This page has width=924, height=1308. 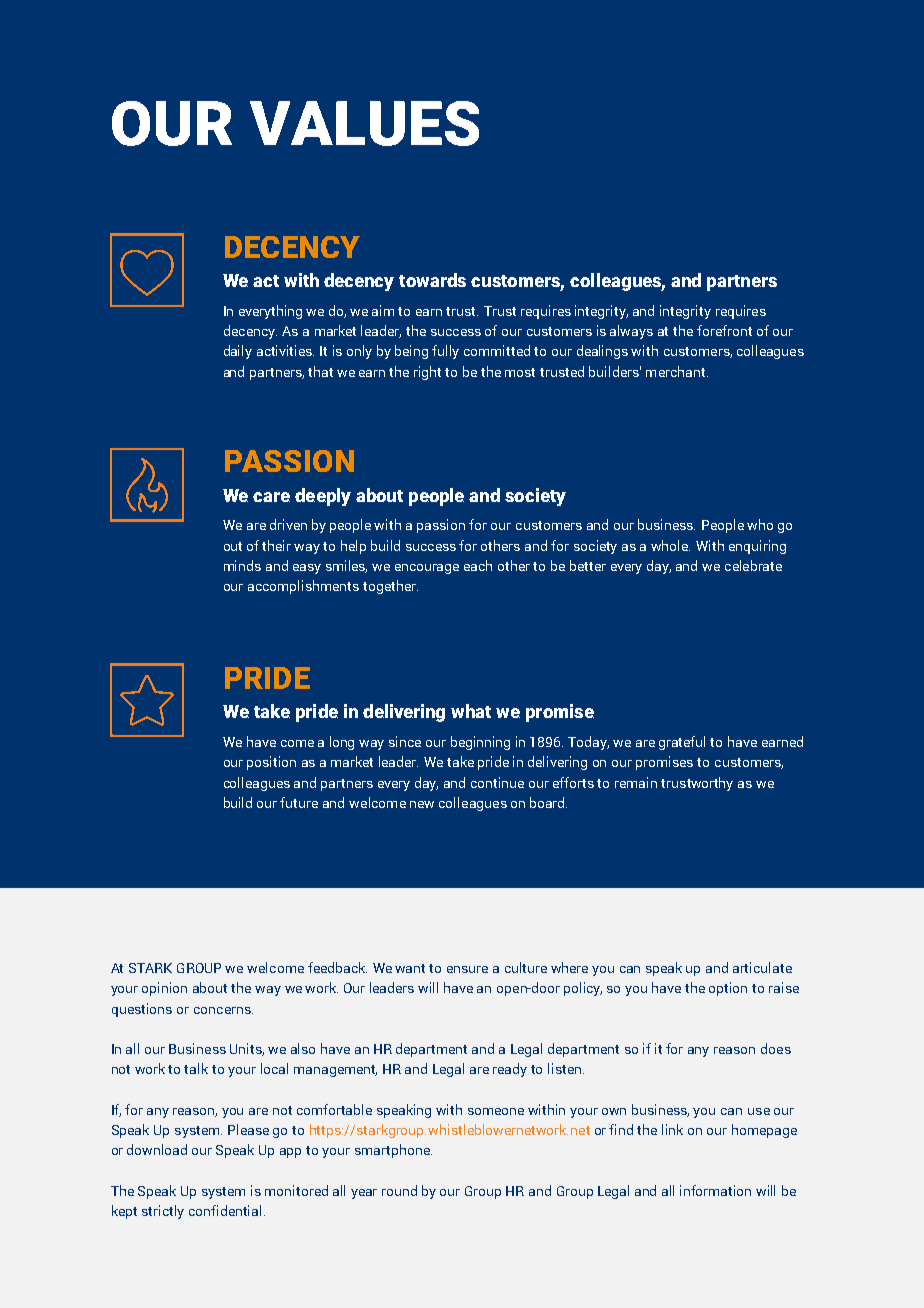 I want to click on opinion, so click(x=164, y=989).
